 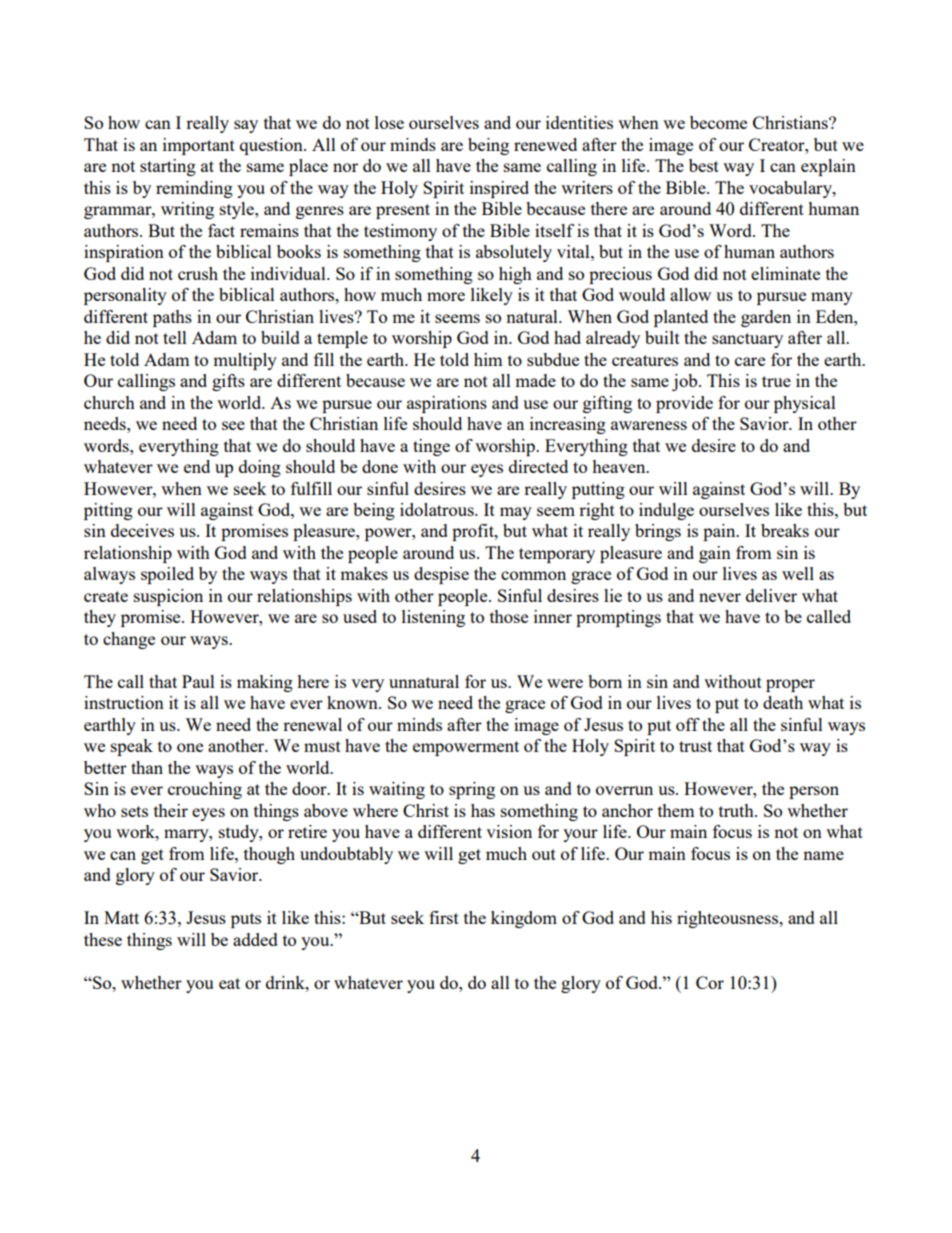 I want to click on best, so click(x=704, y=165).
